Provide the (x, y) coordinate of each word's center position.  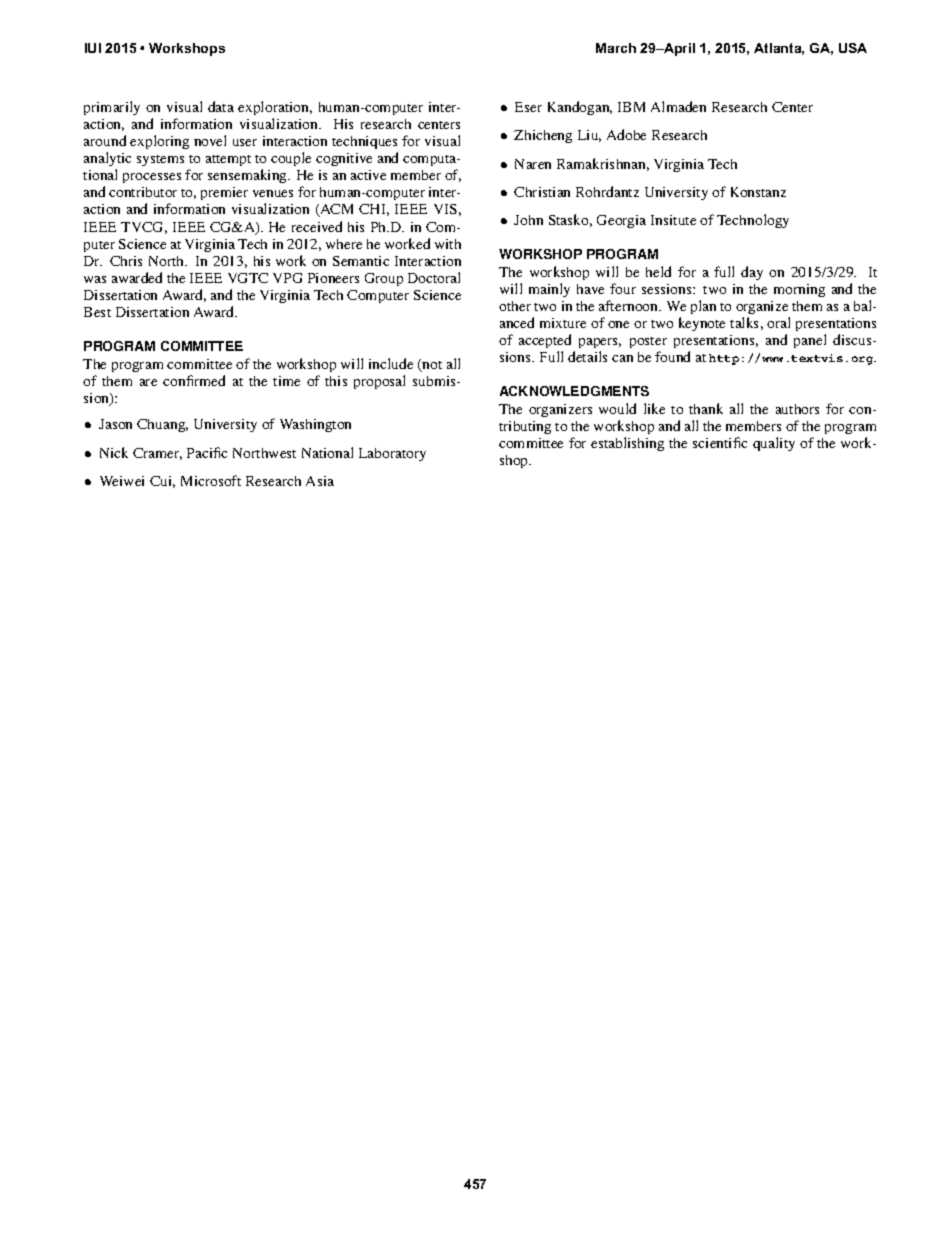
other (515, 306)
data (221, 106)
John (528, 220)
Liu (589, 136)
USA (853, 48)
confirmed (194, 380)
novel (210, 140)
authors (797, 409)
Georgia (621, 221)
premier (224, 193)
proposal (379, 382)
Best (97, 312)
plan (703, 307)
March (616, 48)
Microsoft (211, 480)
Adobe (626, 134)
